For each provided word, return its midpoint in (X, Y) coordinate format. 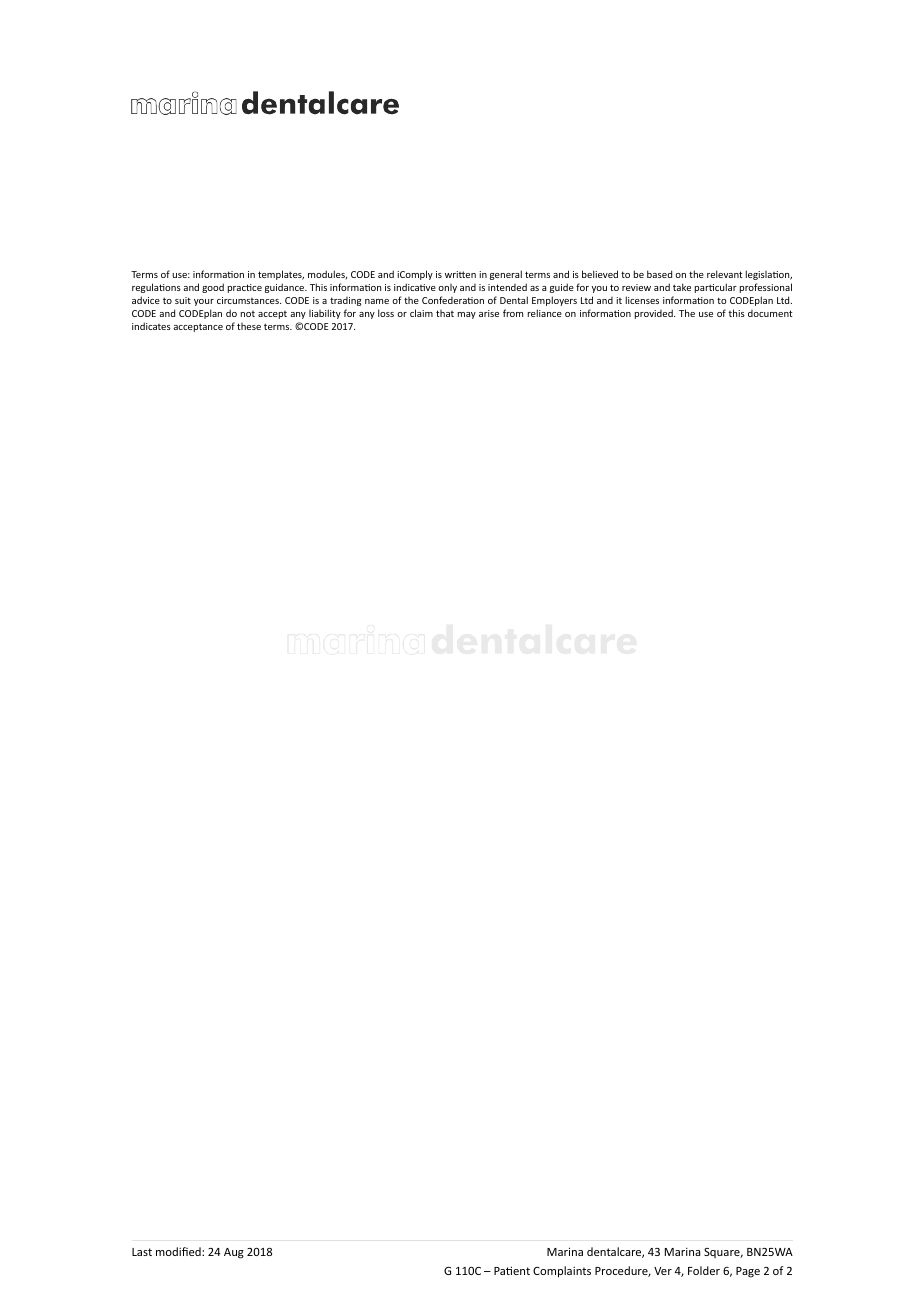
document (770, 313)
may (467, 315)
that (445, 313)
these (249, 326)
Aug (234, 1253)
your (204, 302)
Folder (704, 1270)
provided (655, 314)
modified (179, 1251)
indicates (151, 326)
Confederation (453, 300)
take (682, 287)
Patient (512, 1270)
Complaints (562, 1272)
